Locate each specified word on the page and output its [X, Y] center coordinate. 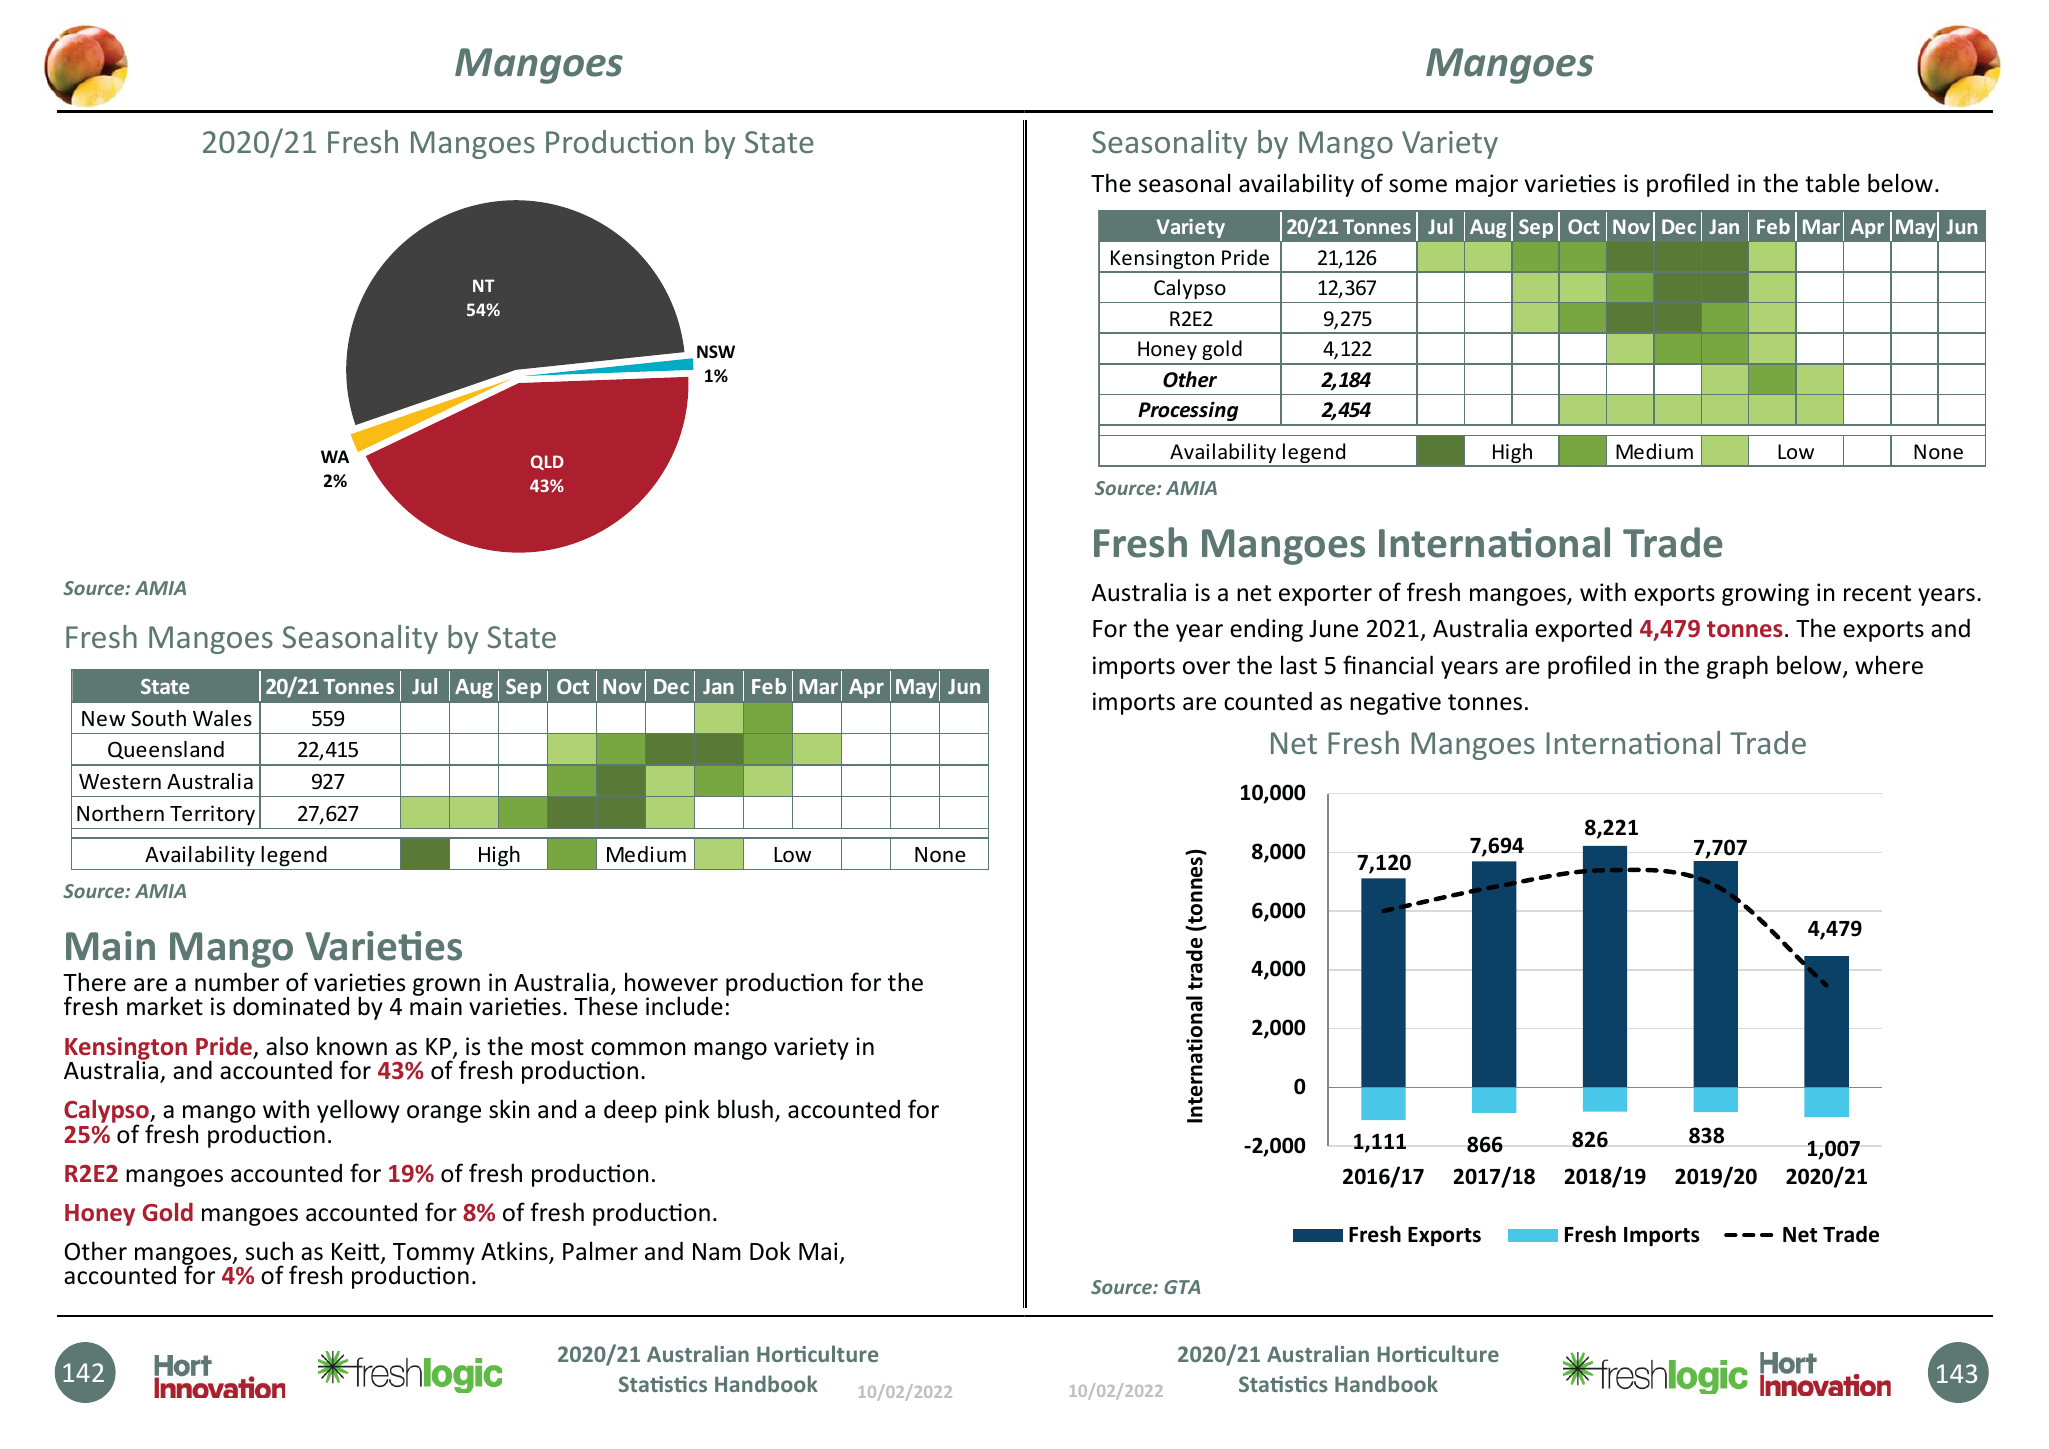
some [1418, 186]
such [269, 1251]
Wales [222, 718]
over [1206, 668]
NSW [716, 351]
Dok [770, 1251]
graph [1737, 667]
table [1832, 183]
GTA [1182, 1287]
